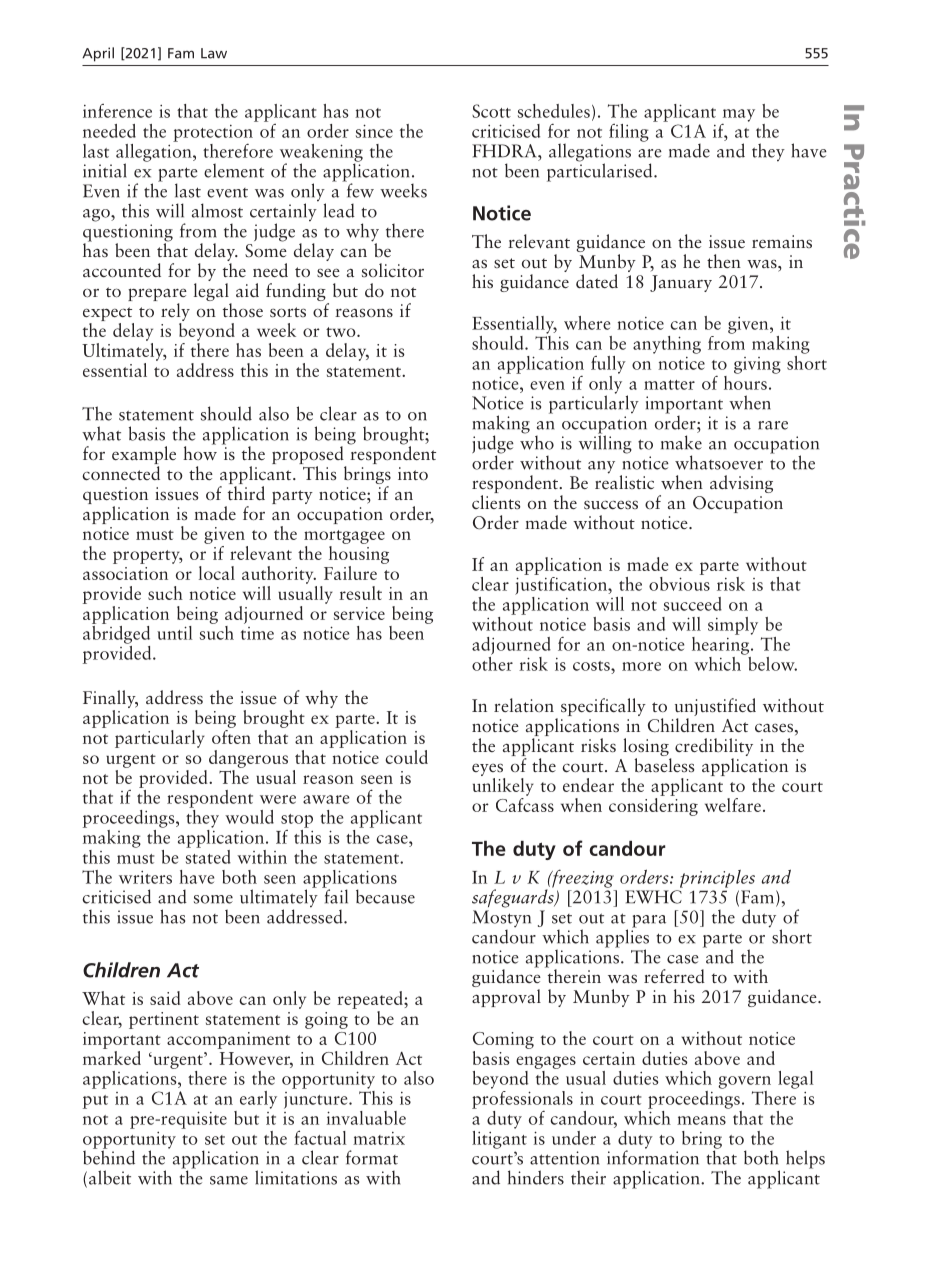 The image size is (952, 1272). I want to click on simply, so click(733, 626).
